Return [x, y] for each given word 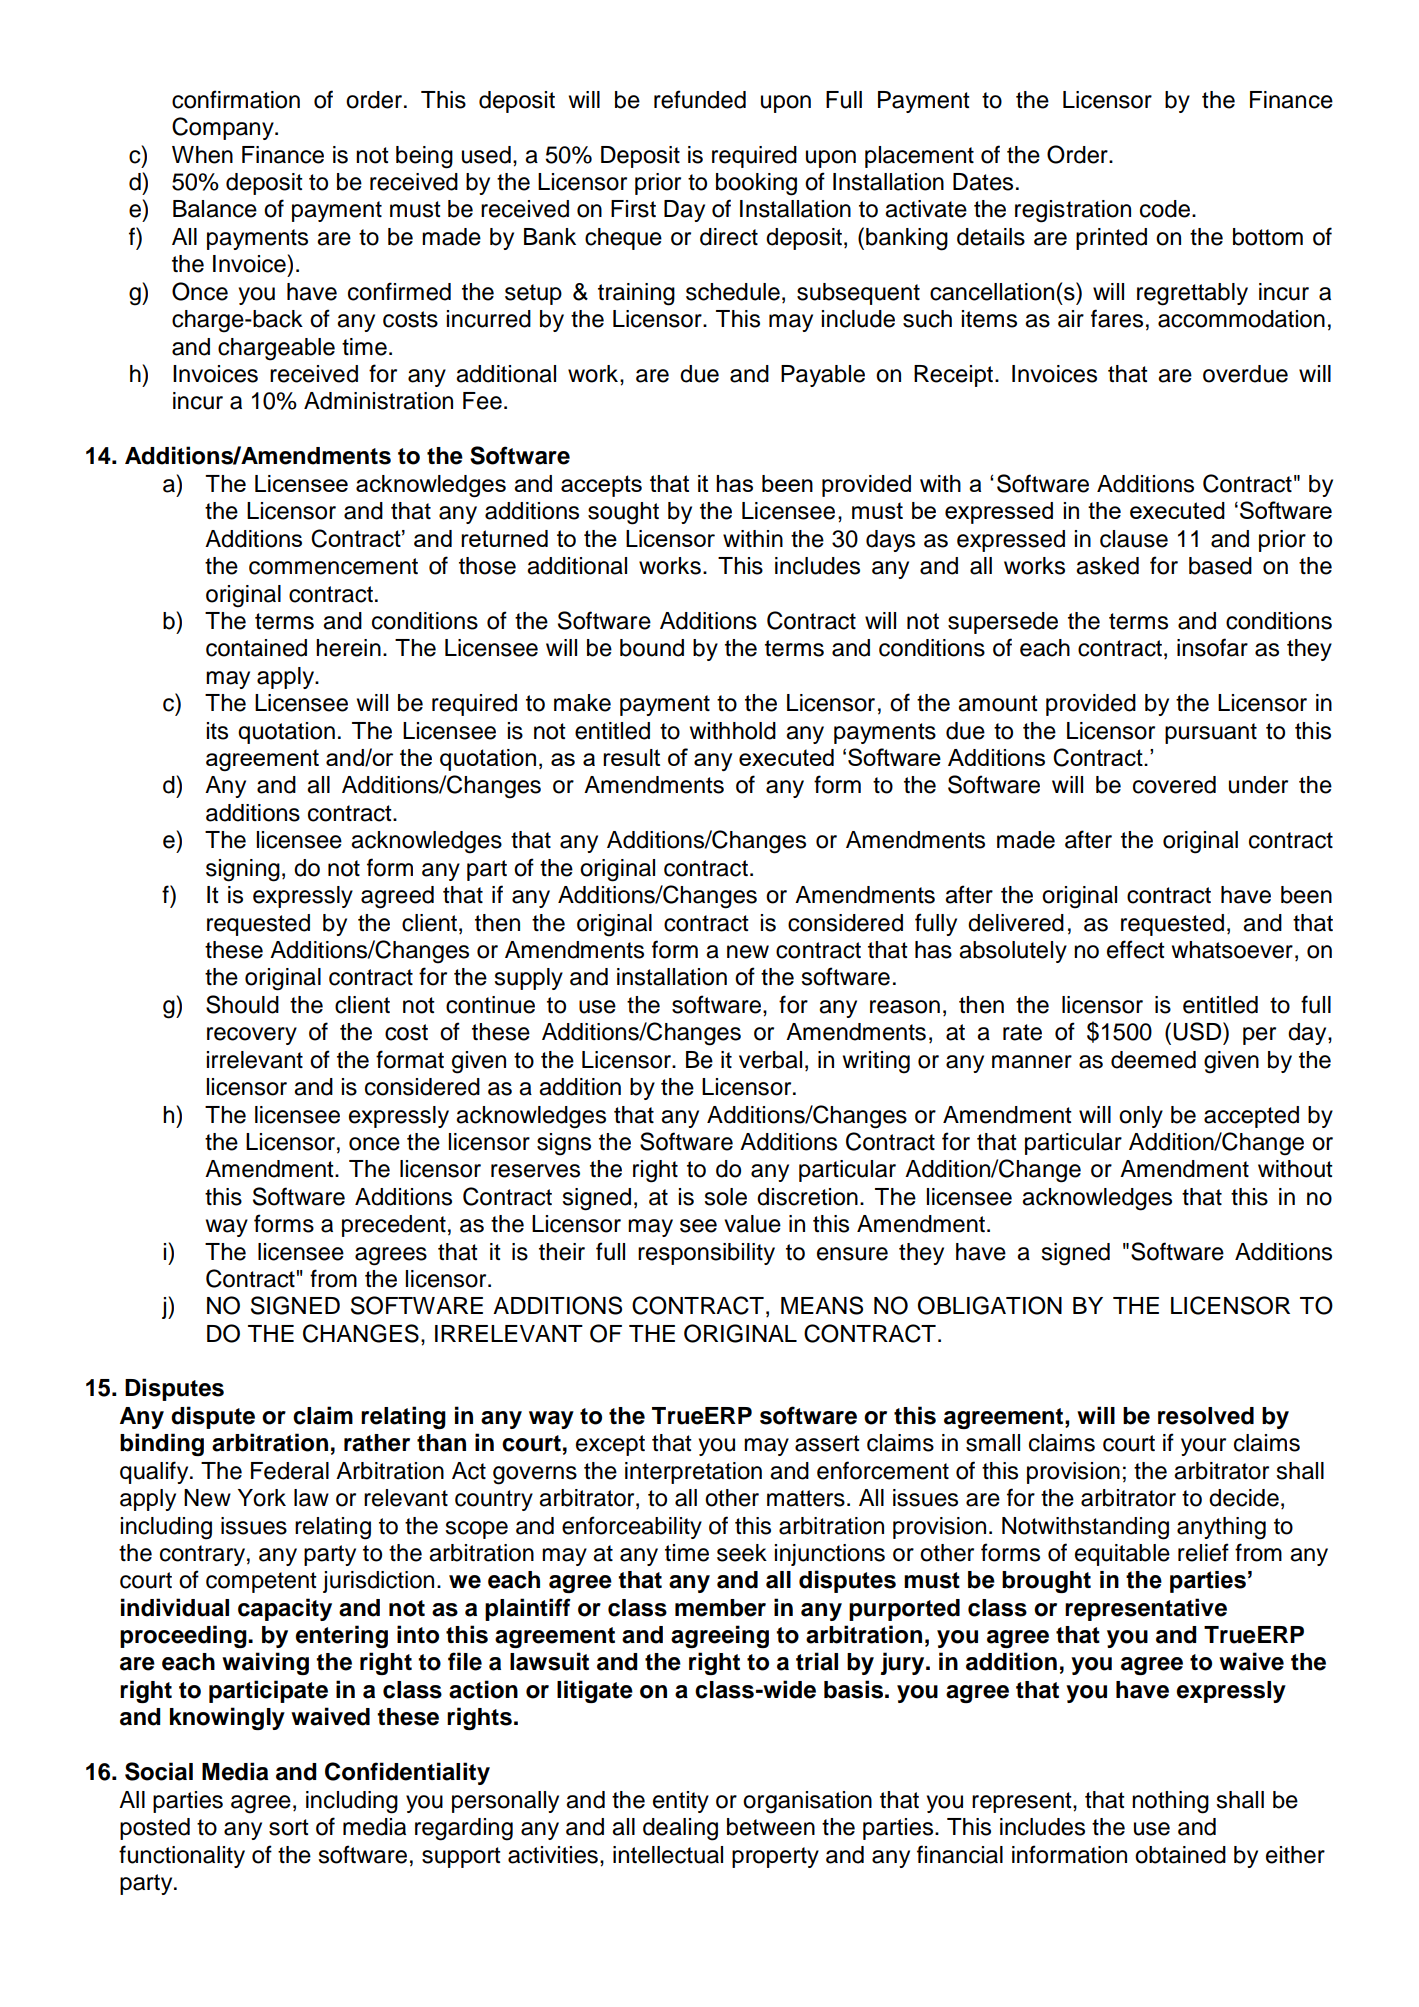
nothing [1170, 1802]
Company [224, 128]
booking [756, 184]
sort [289, 1827]
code [1165, 209]
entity [681, 1802]
